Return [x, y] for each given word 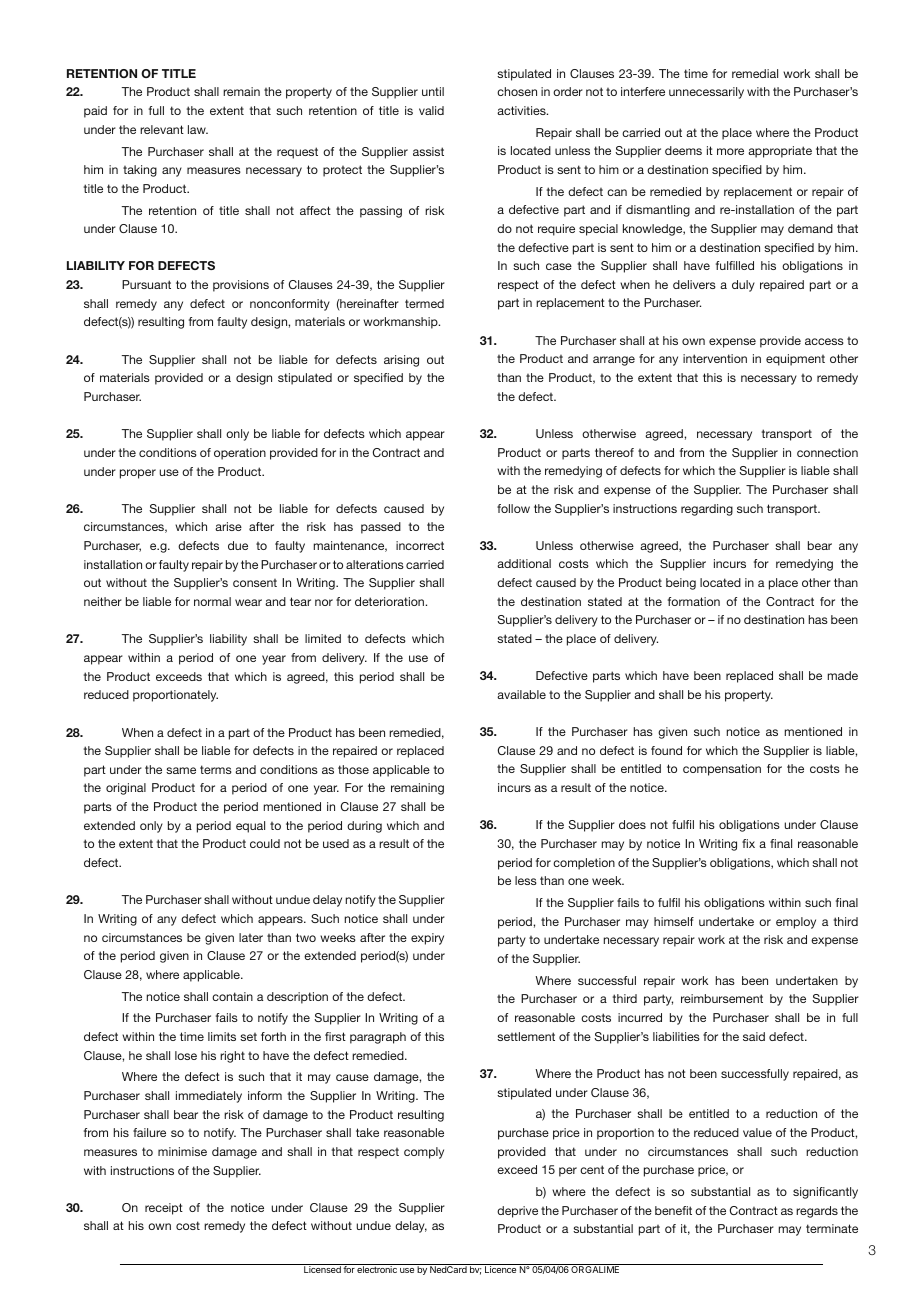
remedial [755, 73]
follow [513, 508]
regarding [707, 510]
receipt [164, 1209]
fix [748, 843]
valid [431, 110]
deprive [517, 1212]
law [198, 129]
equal [250, 827]
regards [817, 1212]
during [364, 827]
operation [240, 454]
